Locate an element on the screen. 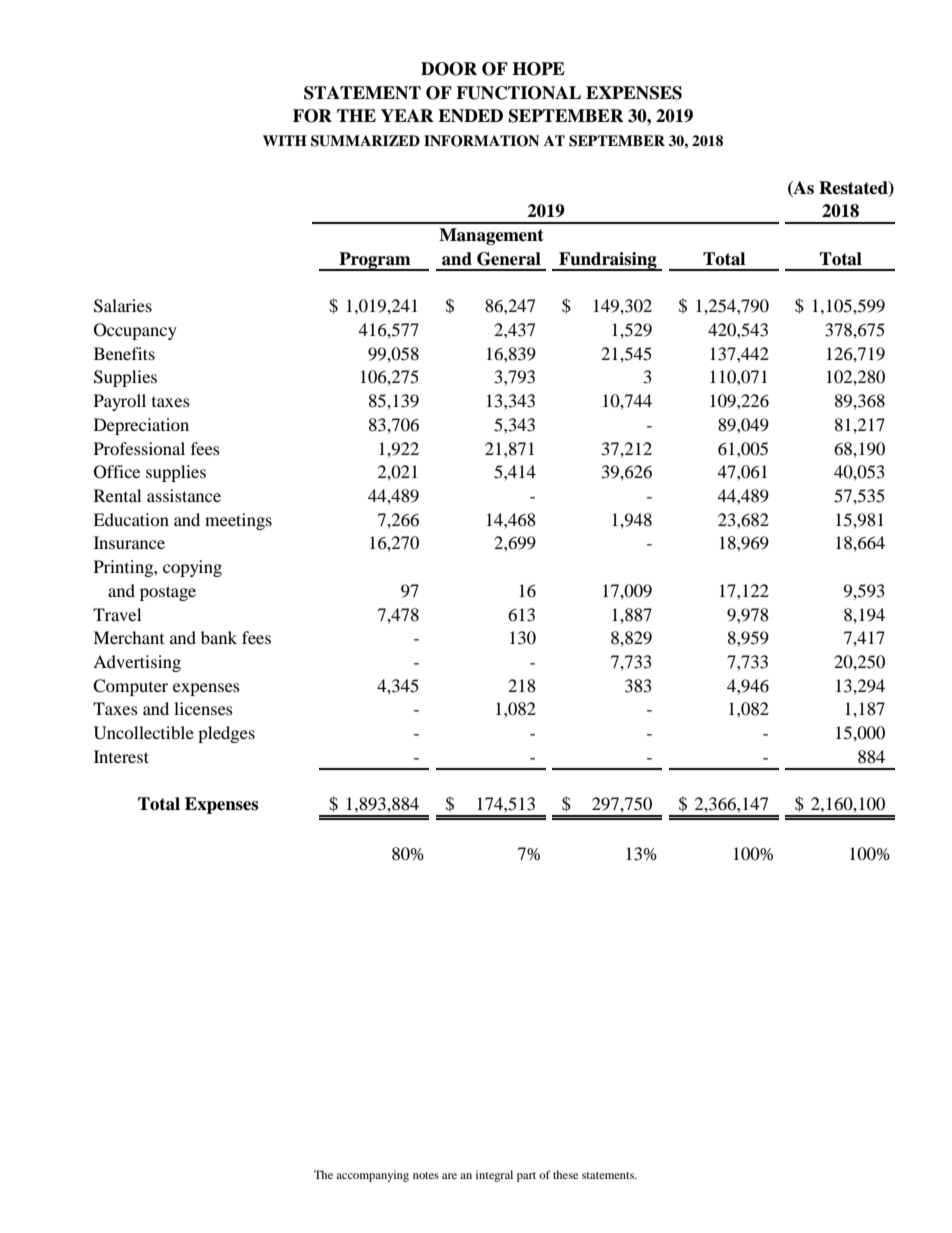 The image size is (952, 1233). accompanying is located at coordinates (372, 1176).
